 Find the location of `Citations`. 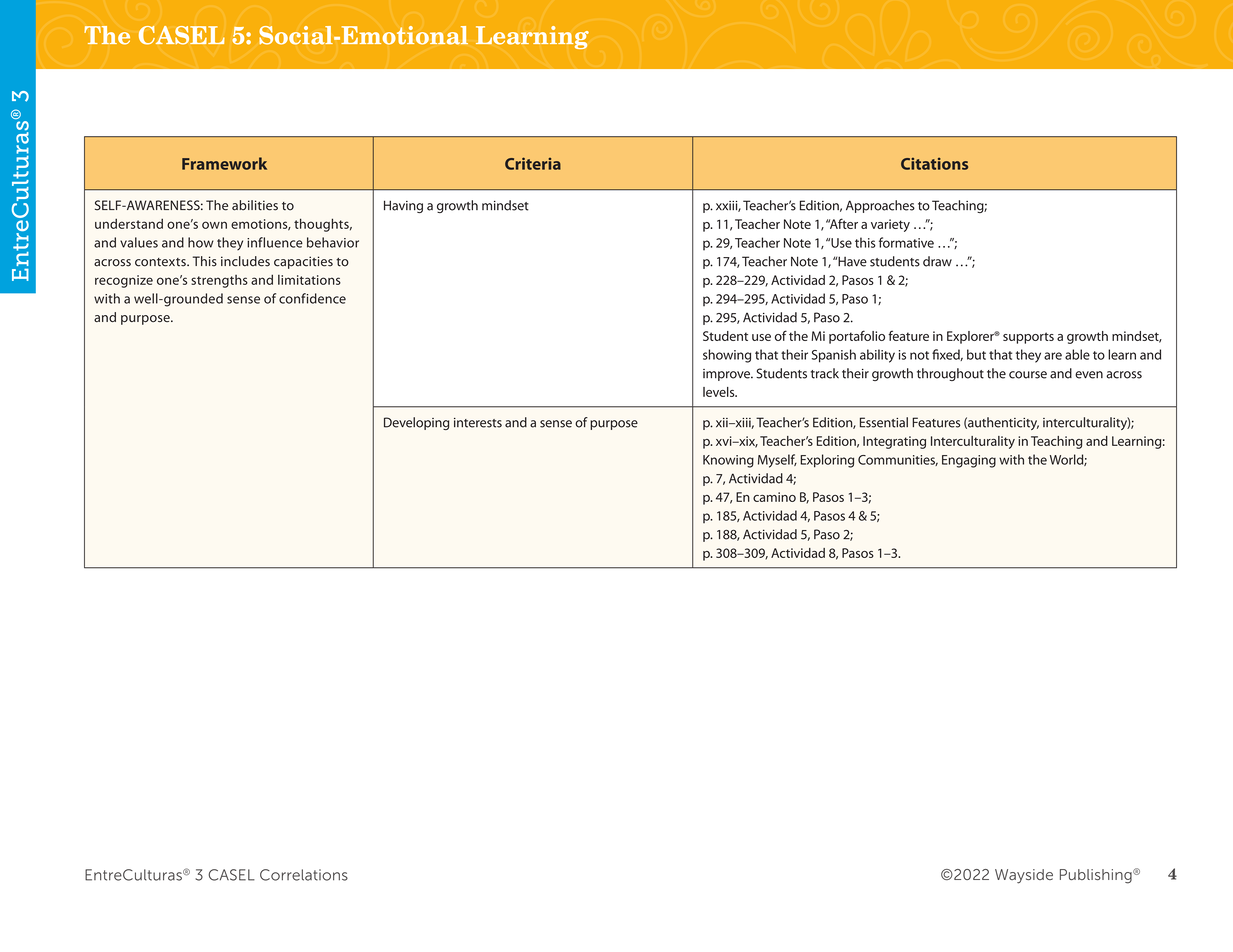

Citations is located at coordinates (934, 164).
